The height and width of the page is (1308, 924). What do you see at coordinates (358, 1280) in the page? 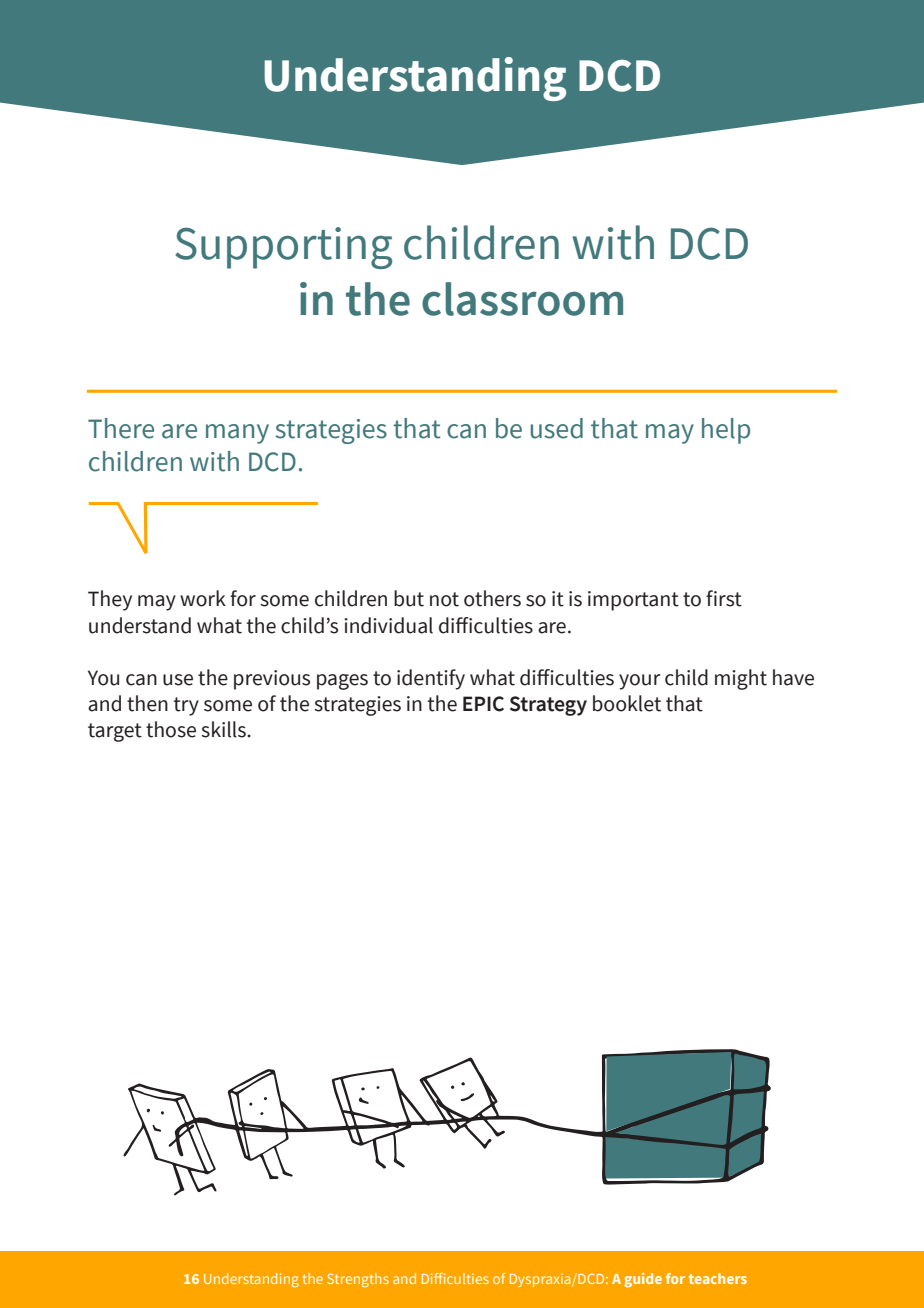
I see `Strengths` at bounding box center [358, 1280].
